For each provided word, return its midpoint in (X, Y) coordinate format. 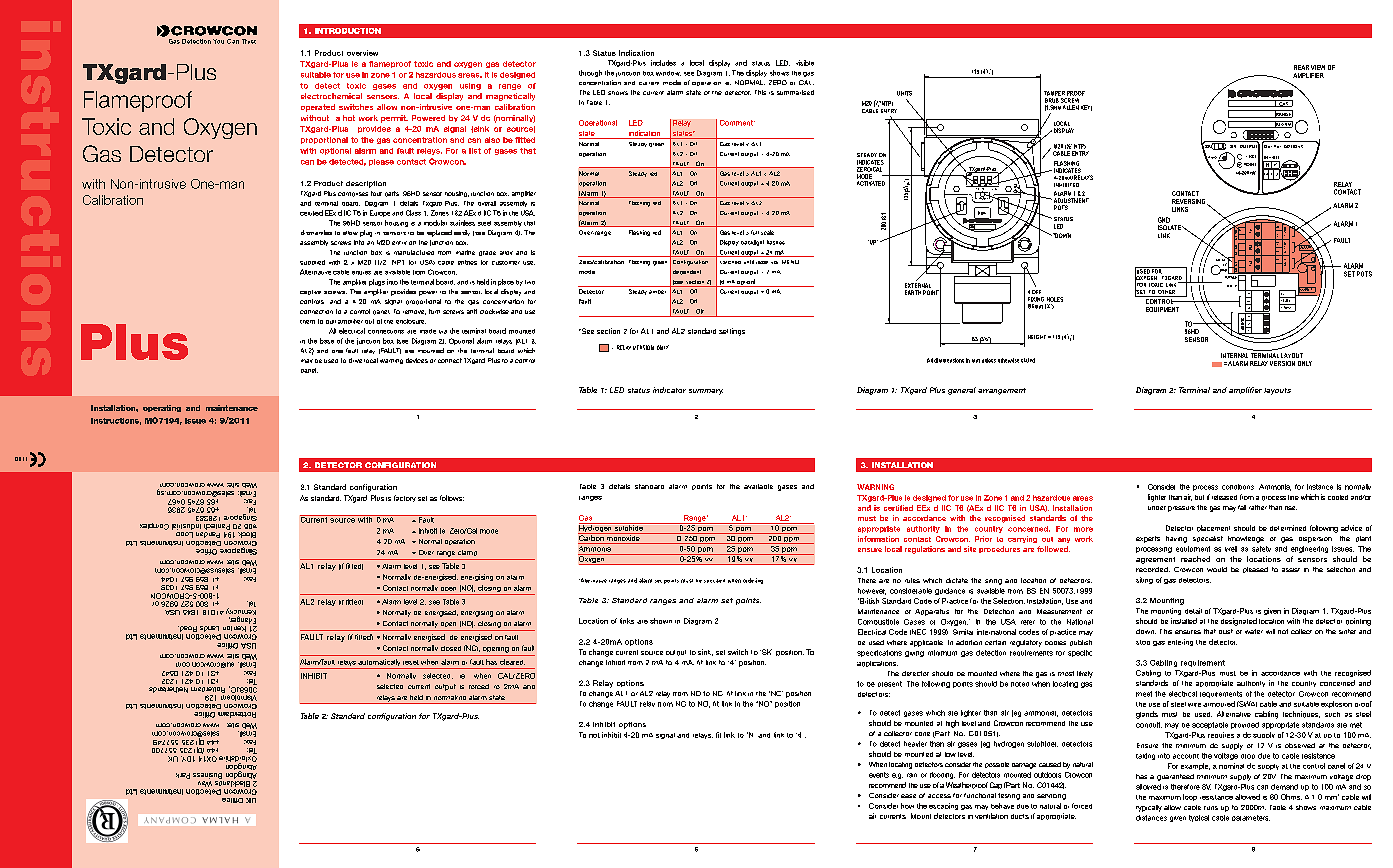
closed (451, 648)
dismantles (316, 232)
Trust (249, 41)
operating (162, 408)
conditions (1238, 487)
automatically (379, 664)
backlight (752, 243)
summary (706, 392)
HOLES (1055, 299)
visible (805, 63)
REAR (1301, 67)
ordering (753, 581)
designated (1239, 622)
